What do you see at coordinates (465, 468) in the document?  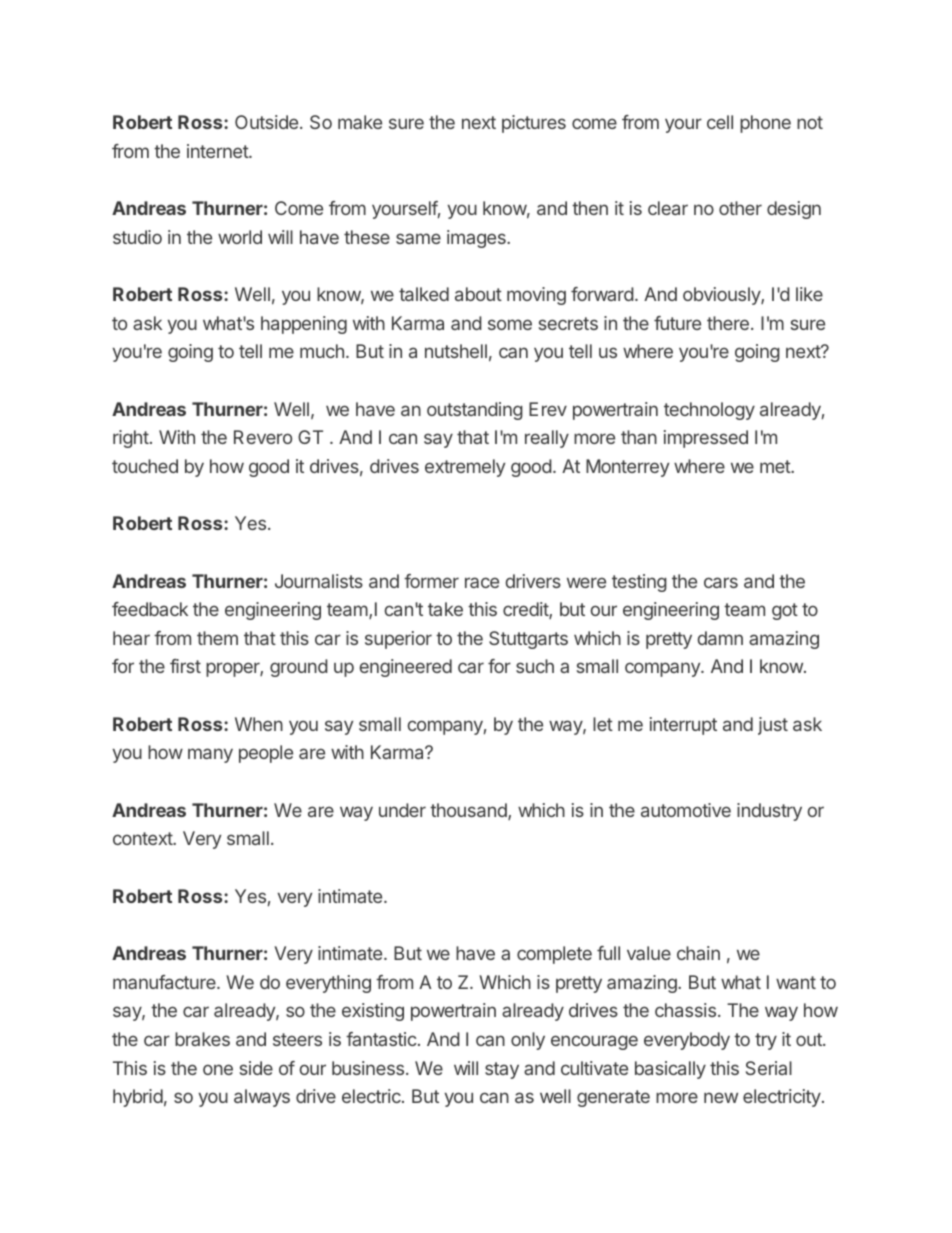 I see `extremely` at bounding box center [465, 468].
